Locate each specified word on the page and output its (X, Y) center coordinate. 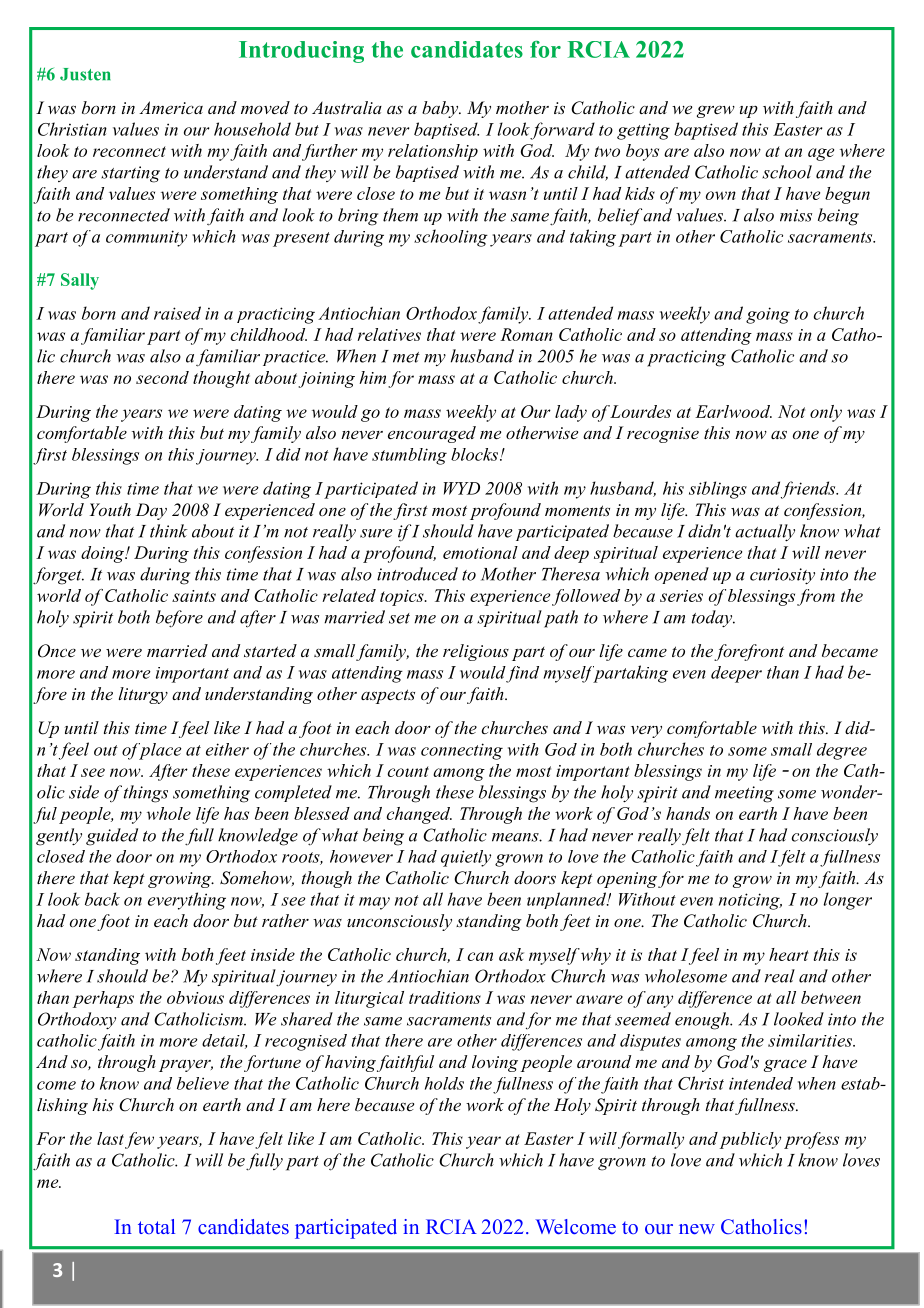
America (171, 107)
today (713, 618)
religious (476, 652)
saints (194, 596)
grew (716, 111)
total (156, 1226)
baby (441, 109)
